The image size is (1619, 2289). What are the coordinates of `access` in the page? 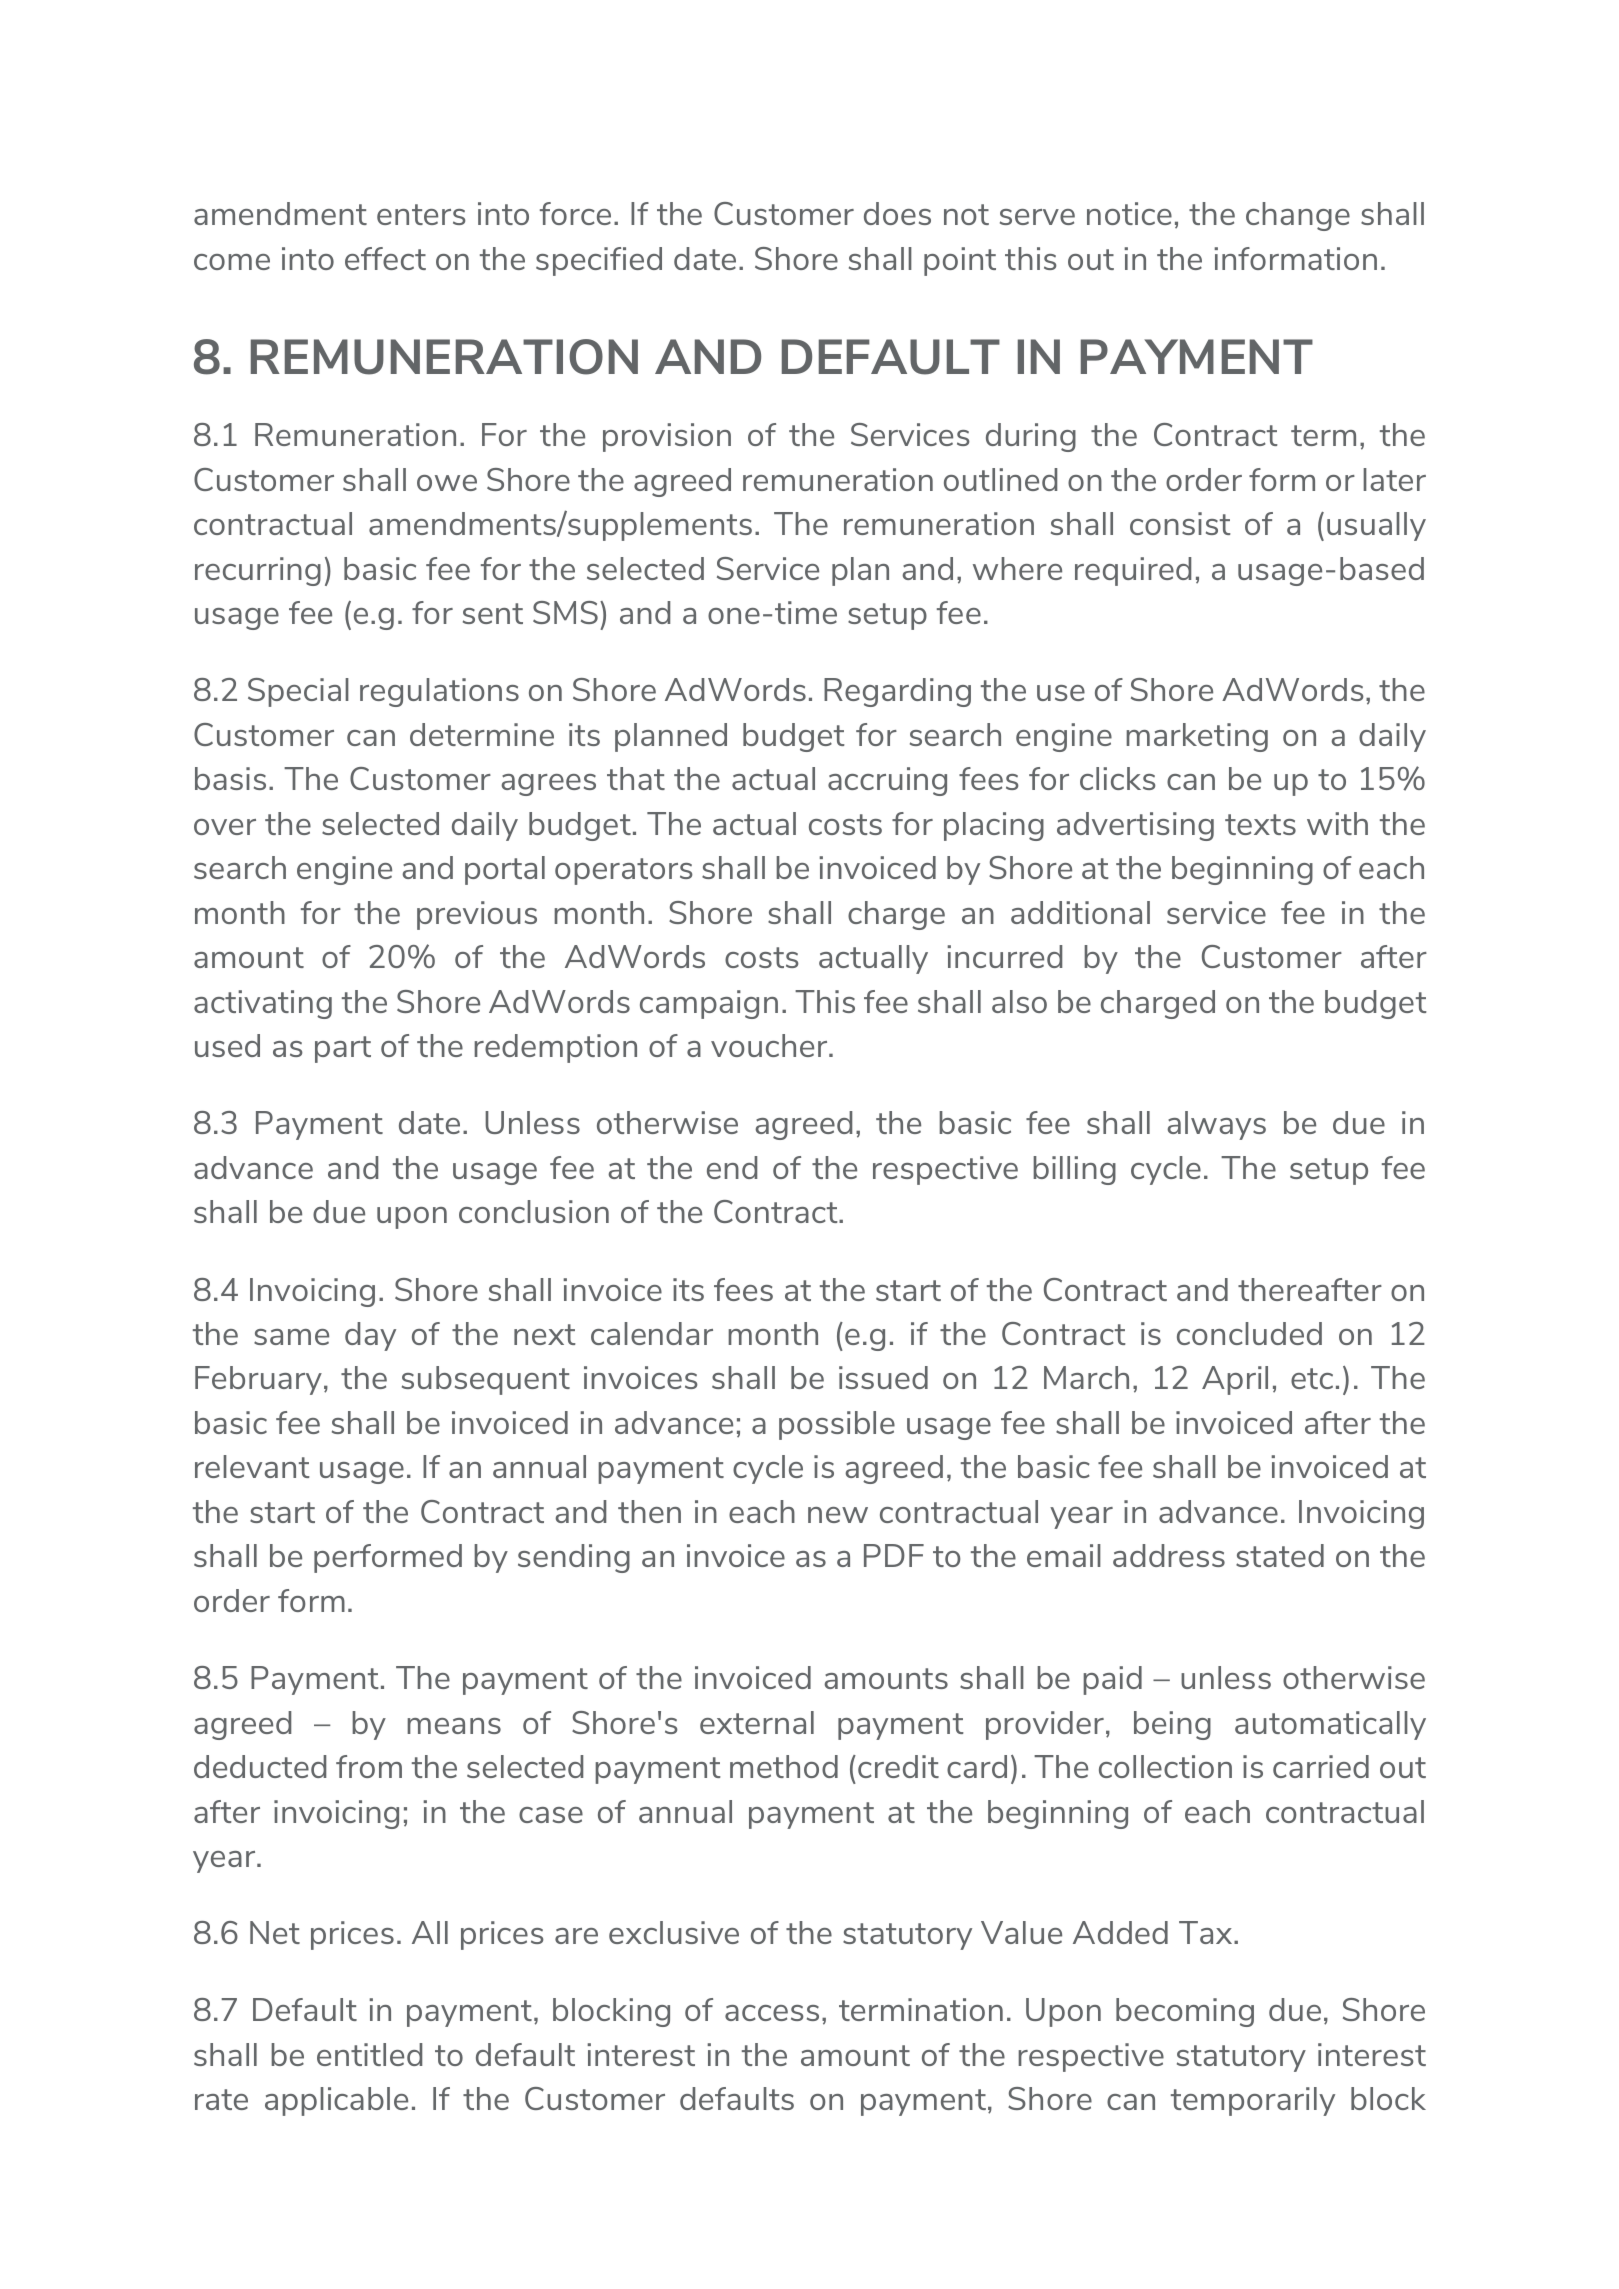 It's located at (772, 2013).
